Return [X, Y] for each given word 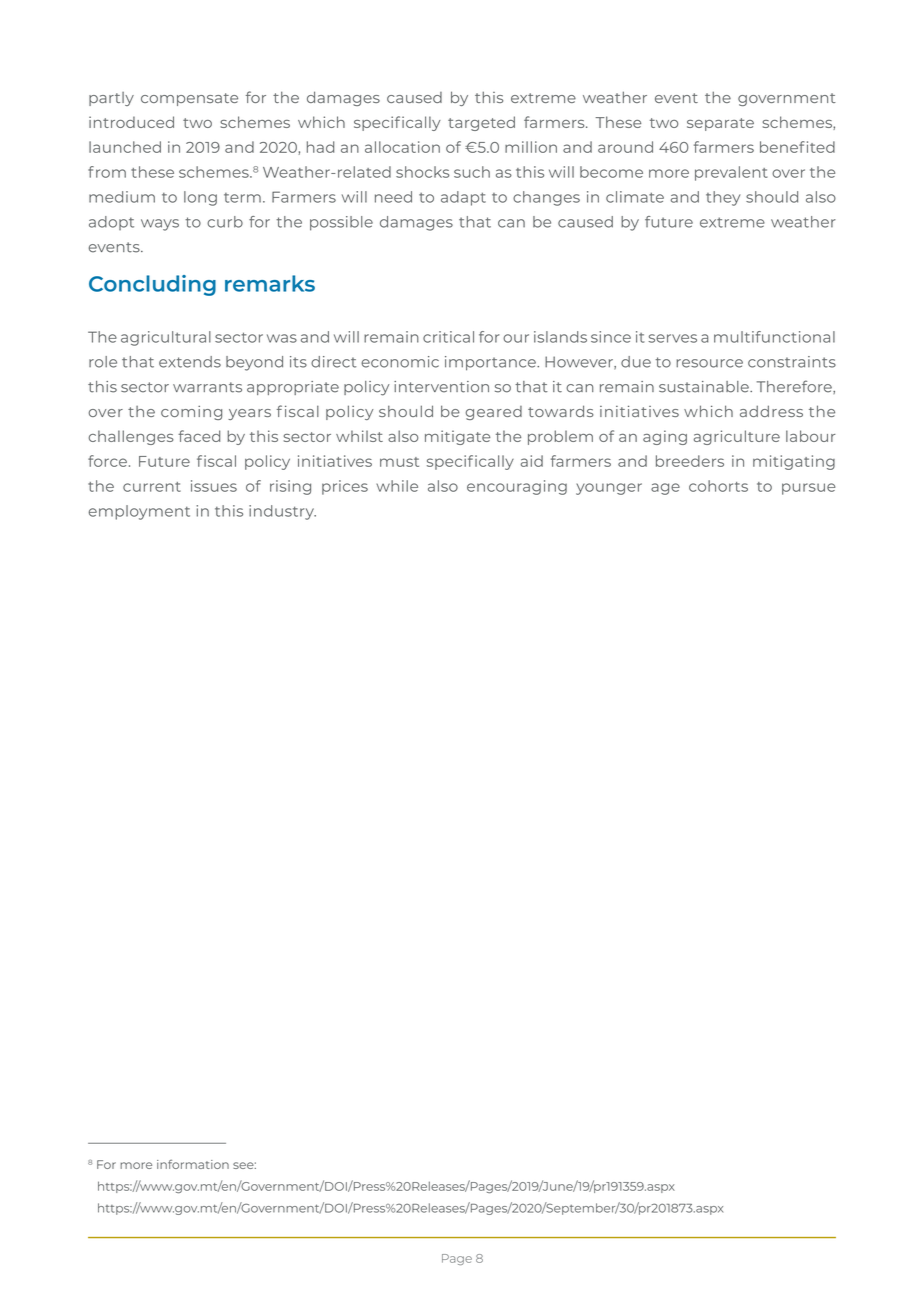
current [152, 487]
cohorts [718, 486]
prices [345, 487]
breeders [690, 461]
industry [282, 512]
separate [720, 124]
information [193, 1164]
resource [709, 363]
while [397, 486]
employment [139, 512]
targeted [481, 123]
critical [448, 337]
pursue [808, 489]
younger [609, 489]
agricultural [166, 338]
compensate [189, 99]
